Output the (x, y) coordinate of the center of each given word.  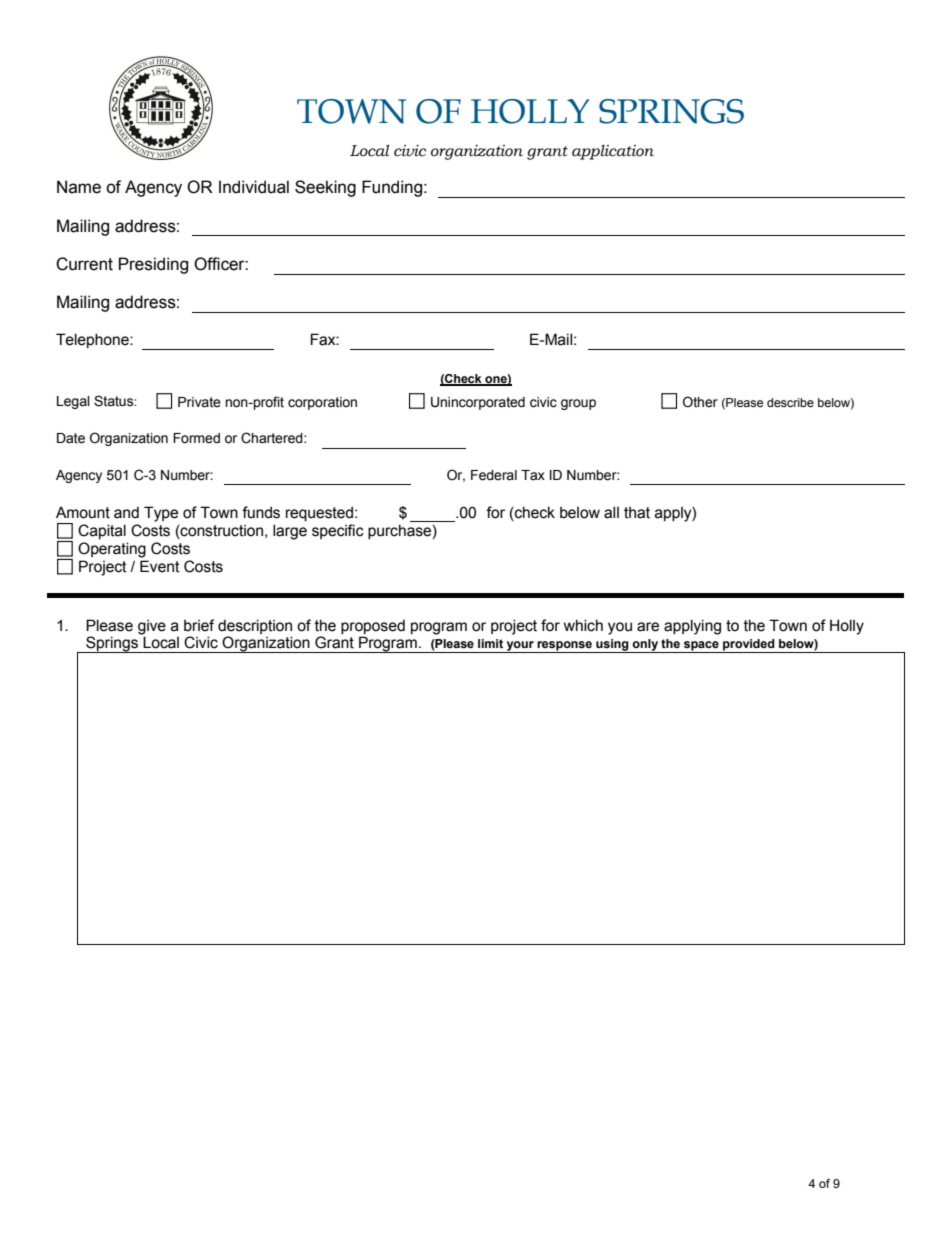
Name (79, 187)
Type (161, 514)
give (152, 627)
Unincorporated (478, 403)
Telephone (93, 340)
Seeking (325, 188)
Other (700, 402)
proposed (373, 626)
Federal (494, 475)
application (613, 152)
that (637, 513)
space (701, 647)
